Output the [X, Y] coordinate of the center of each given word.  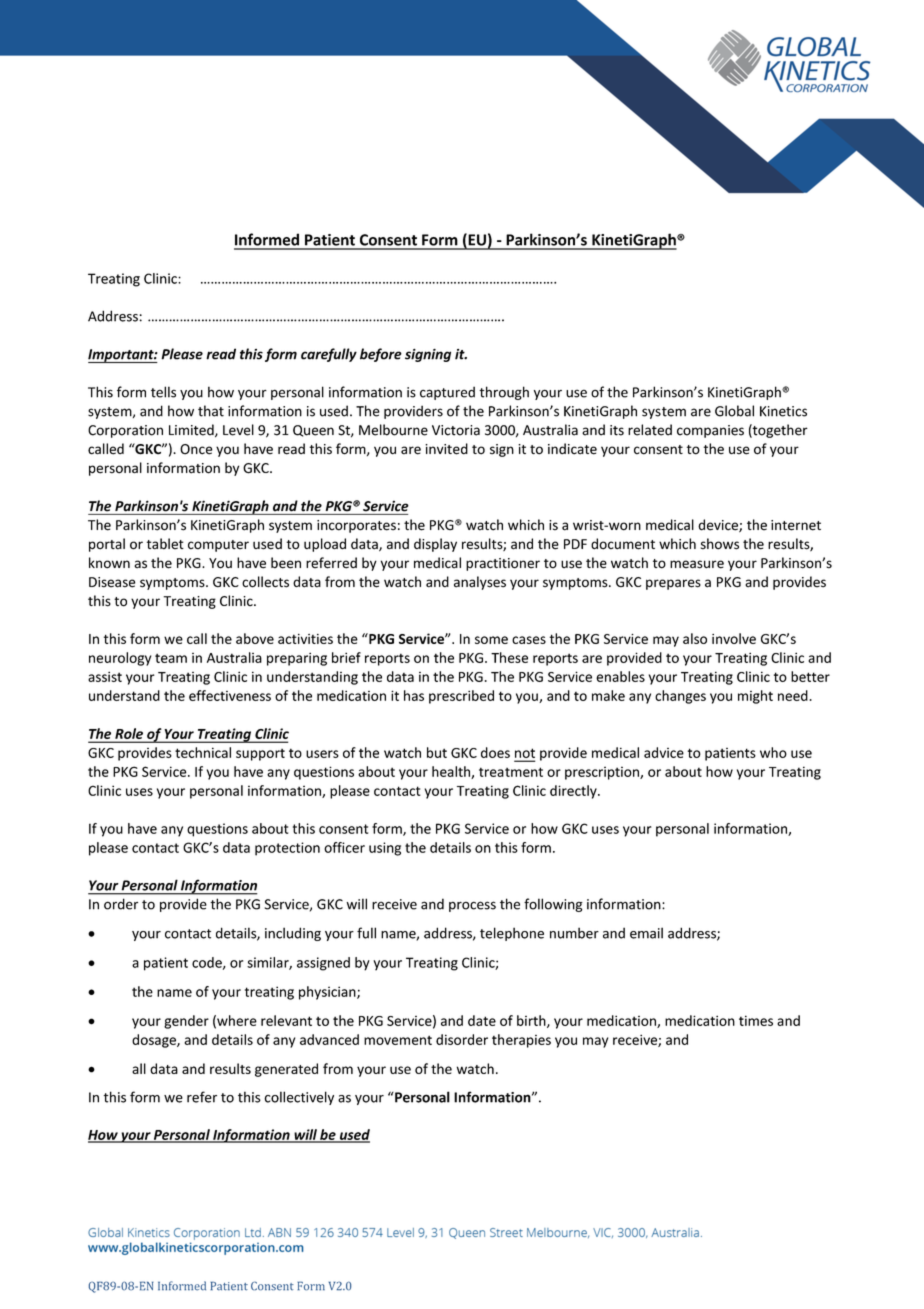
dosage [155, 1041]
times [756, 1020]
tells [163, 392]
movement [398, 1040]
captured [447, 393]
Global [734, 411]
